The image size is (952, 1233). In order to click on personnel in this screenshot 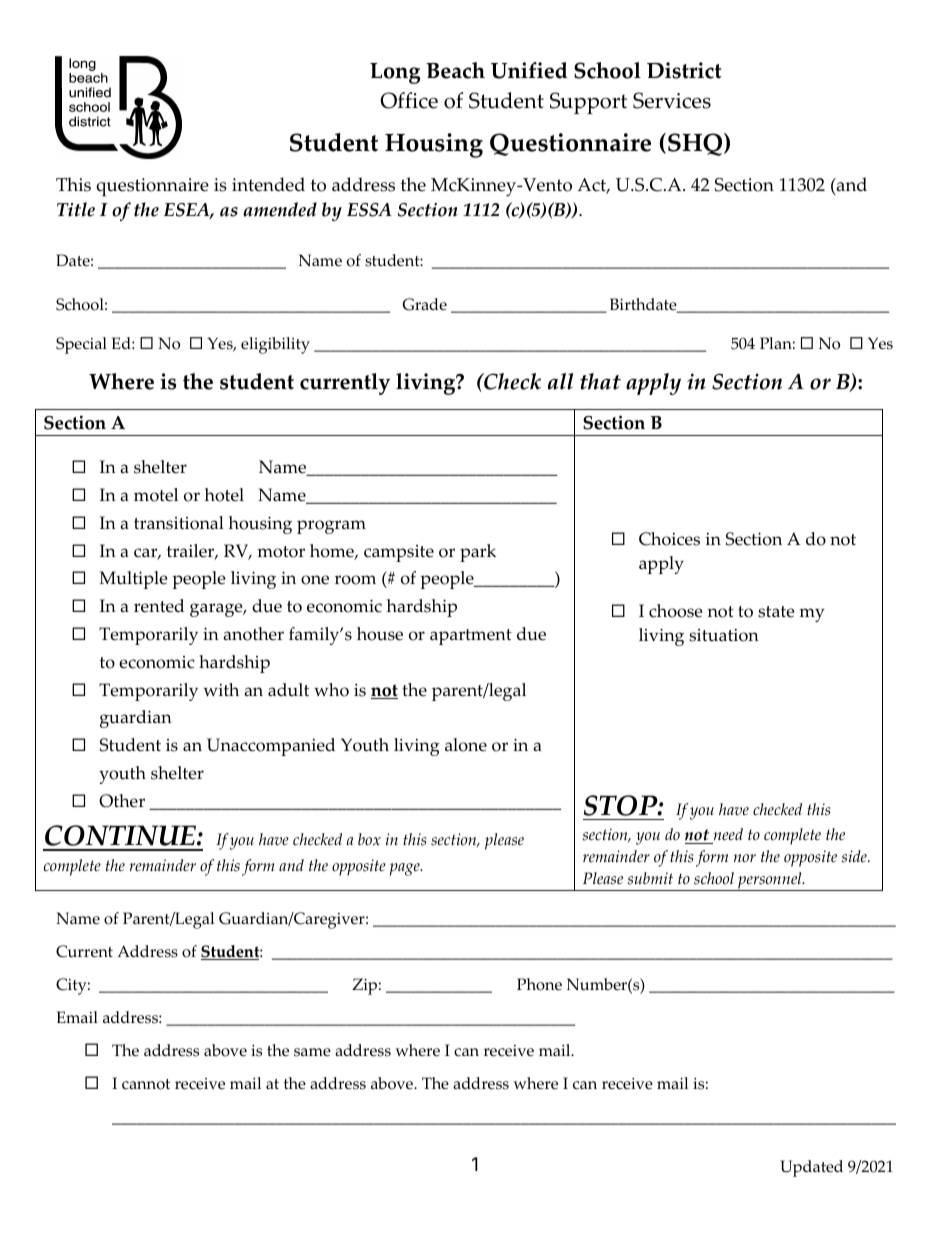, I will do `click(770, 881)`.
